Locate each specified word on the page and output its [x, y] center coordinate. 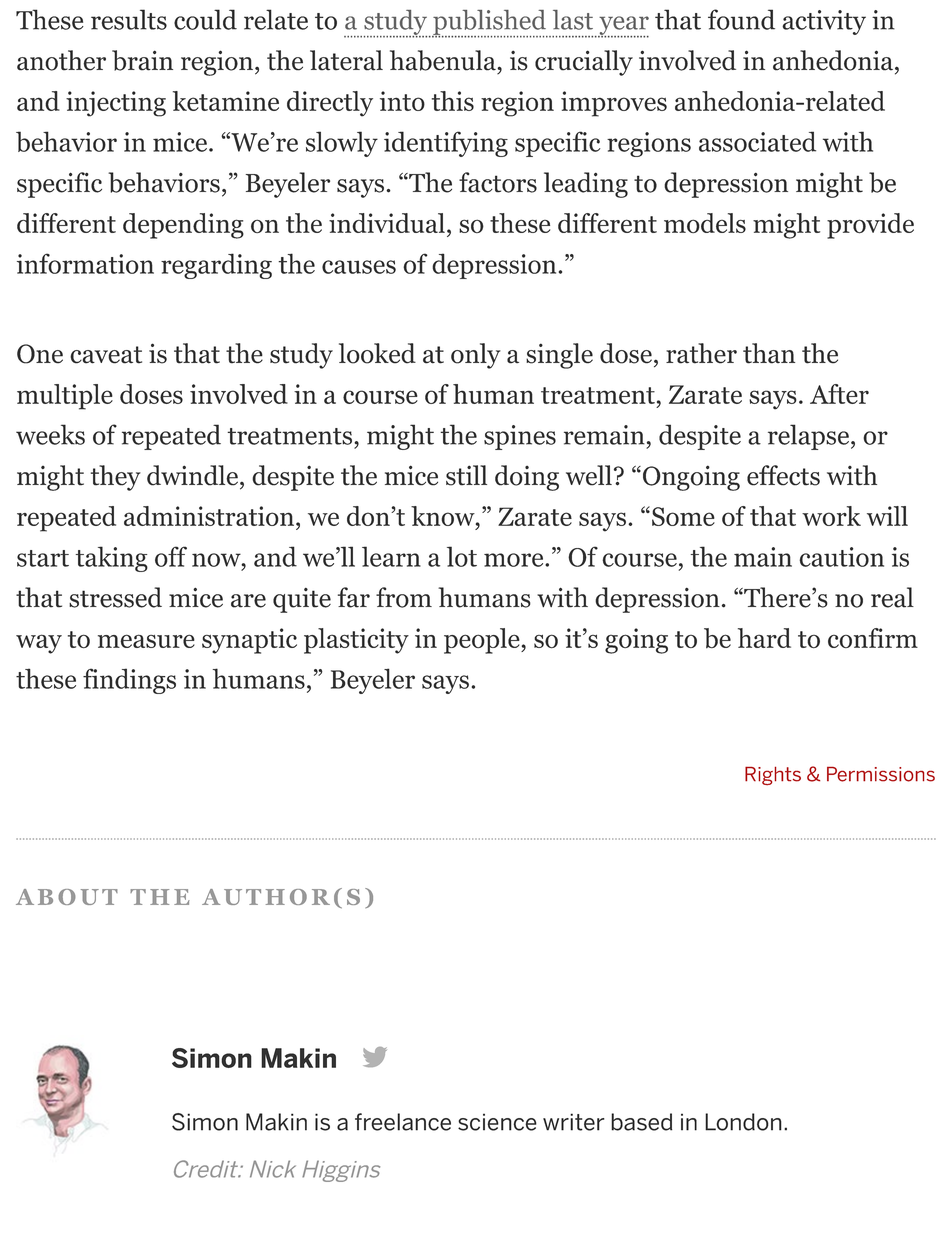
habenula [444, 60]
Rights [773, 775]
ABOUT [67, 897]
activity [824, 22]
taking [112, 559]
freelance [403, 1122]
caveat [106, 355]
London [743, 1122]
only [476, 356]
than [769, 353]
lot [462, 556]
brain [142, 60]
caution [841, 557]
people [483, 641]
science [497, 1122]
